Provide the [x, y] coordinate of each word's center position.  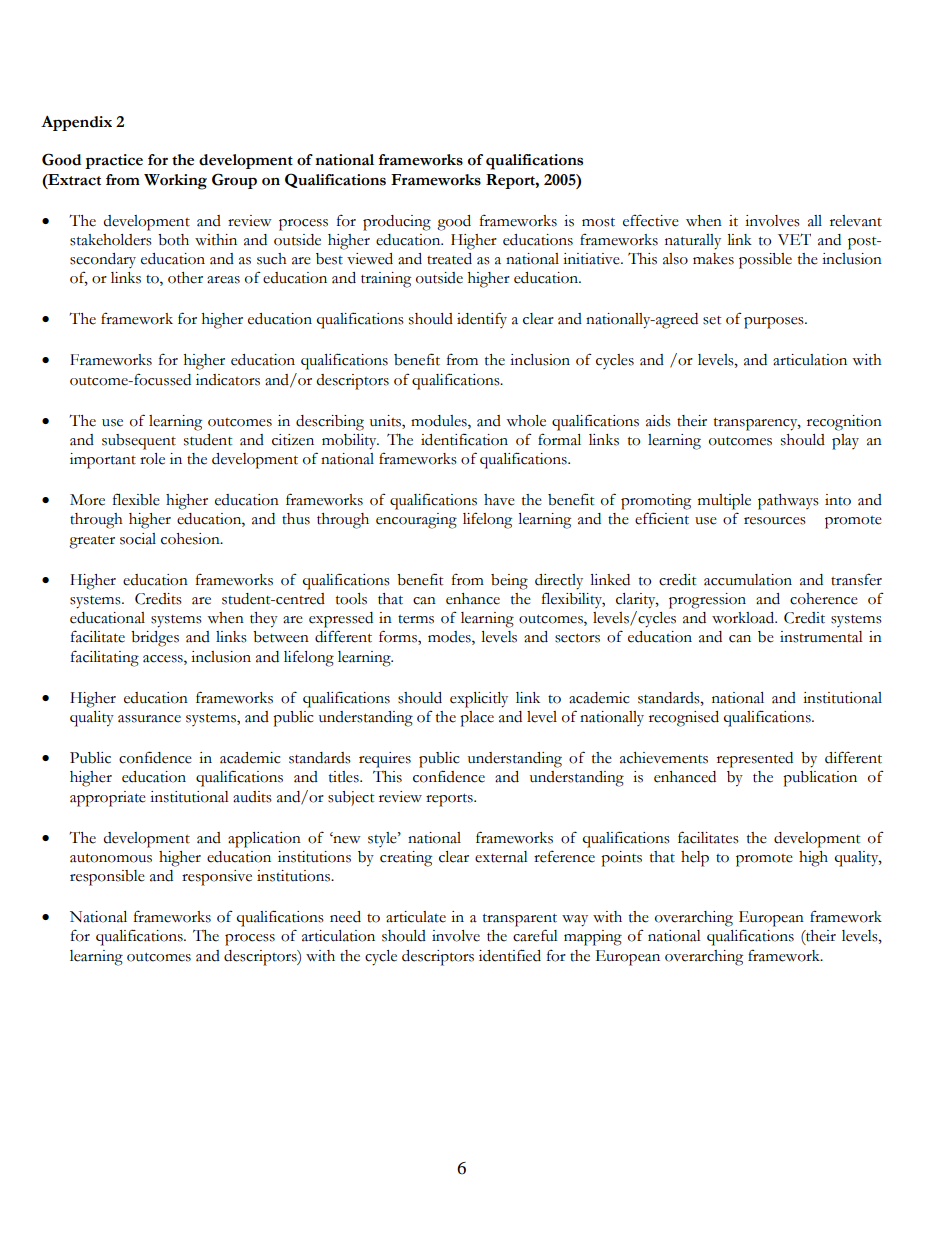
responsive [217, 878]
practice [114, 161]
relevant [856, 221]
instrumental [821, 637]
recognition [844, 423]
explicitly [479, 700]
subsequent [139, 442]
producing [397, 223]
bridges [155, 639]
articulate [416, 917]
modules [440, 421]
